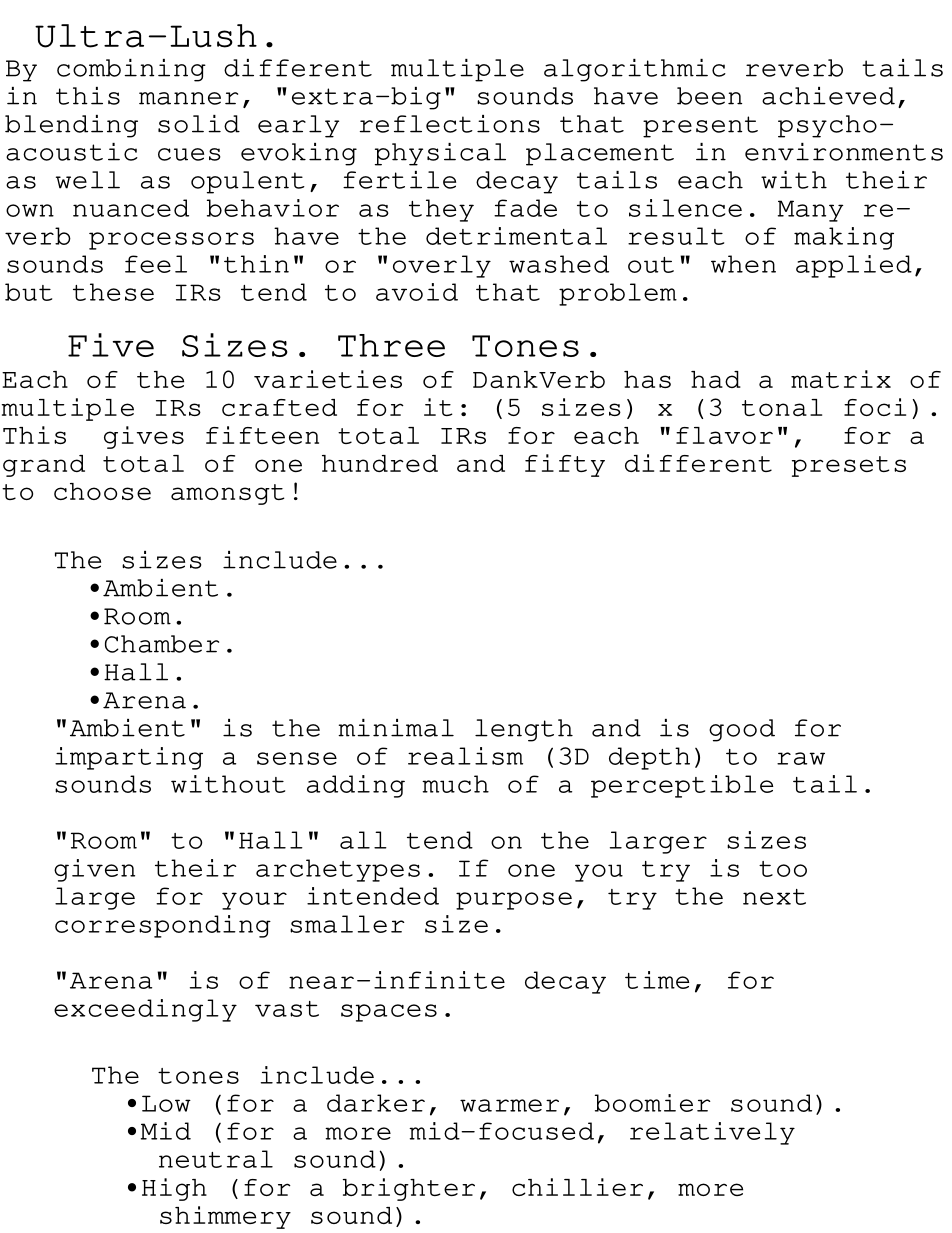  Describe the element at coordinates (391, 345) in the screenshot. I see `Three` at that location.
